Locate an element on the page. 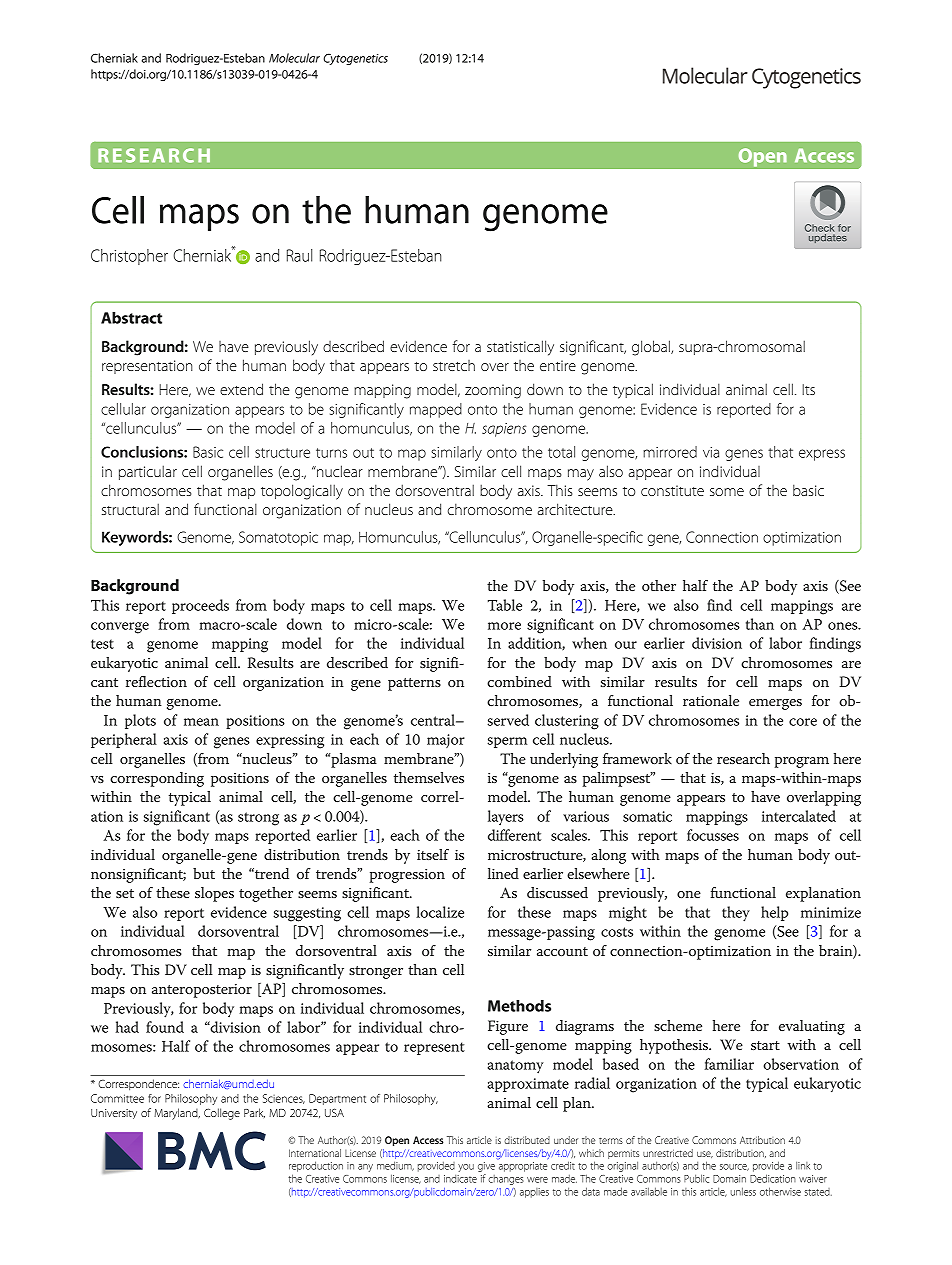 The width and height of the image is (952, 1265). global is located at coordinates (652, 348).
